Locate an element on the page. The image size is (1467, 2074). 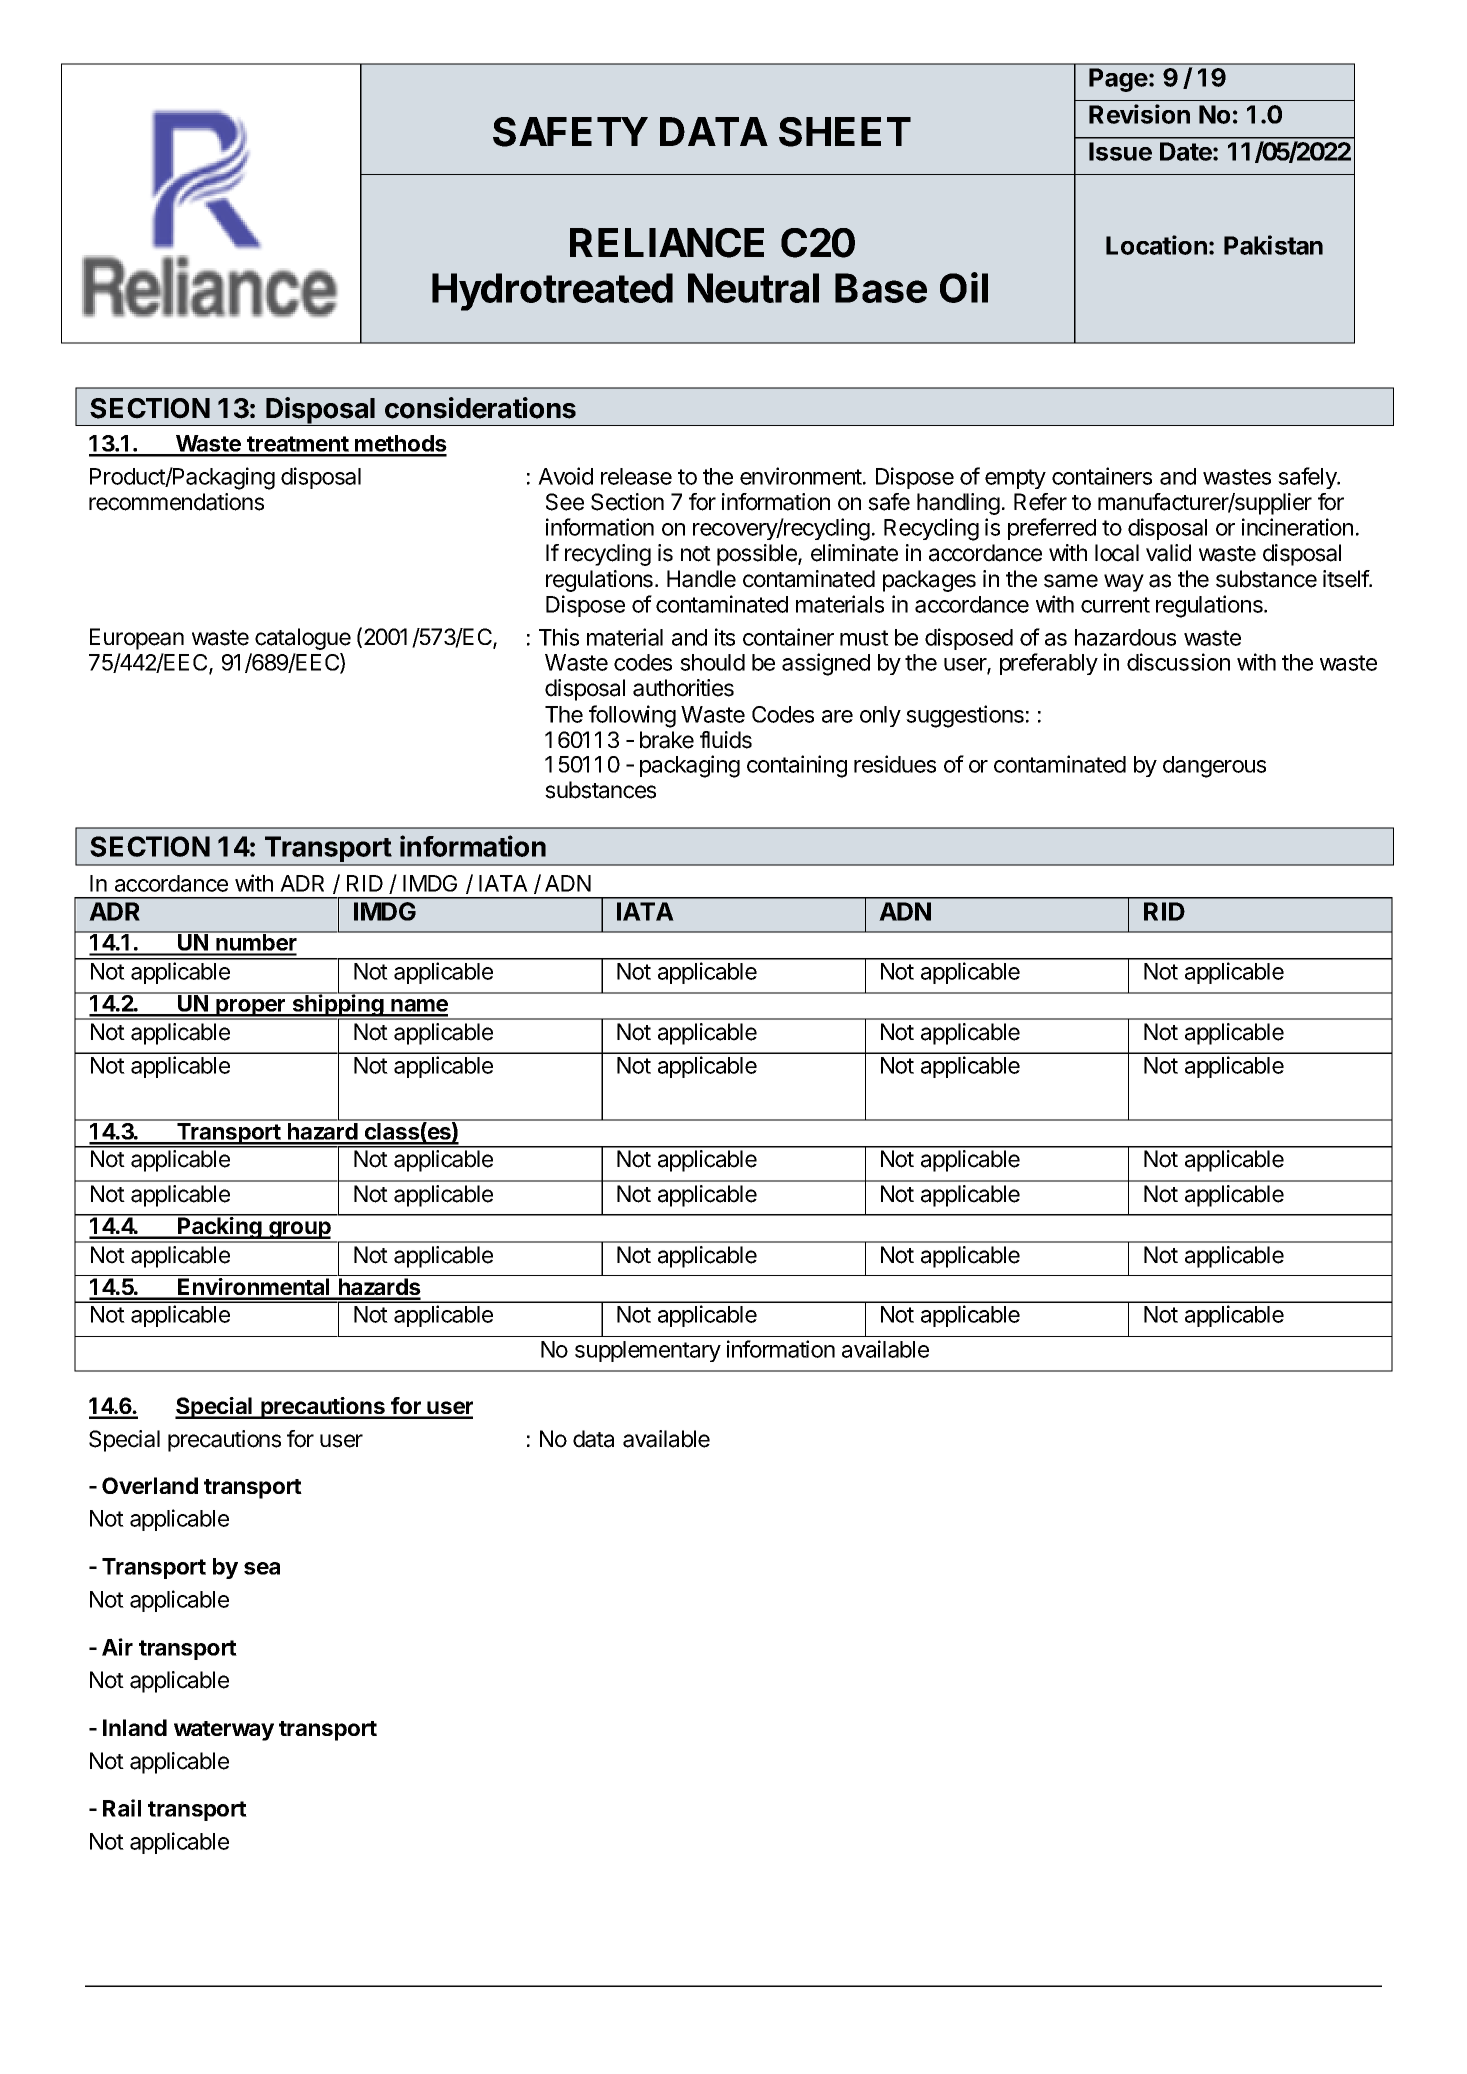
dangerous is located at coordinates (1214, 767).
